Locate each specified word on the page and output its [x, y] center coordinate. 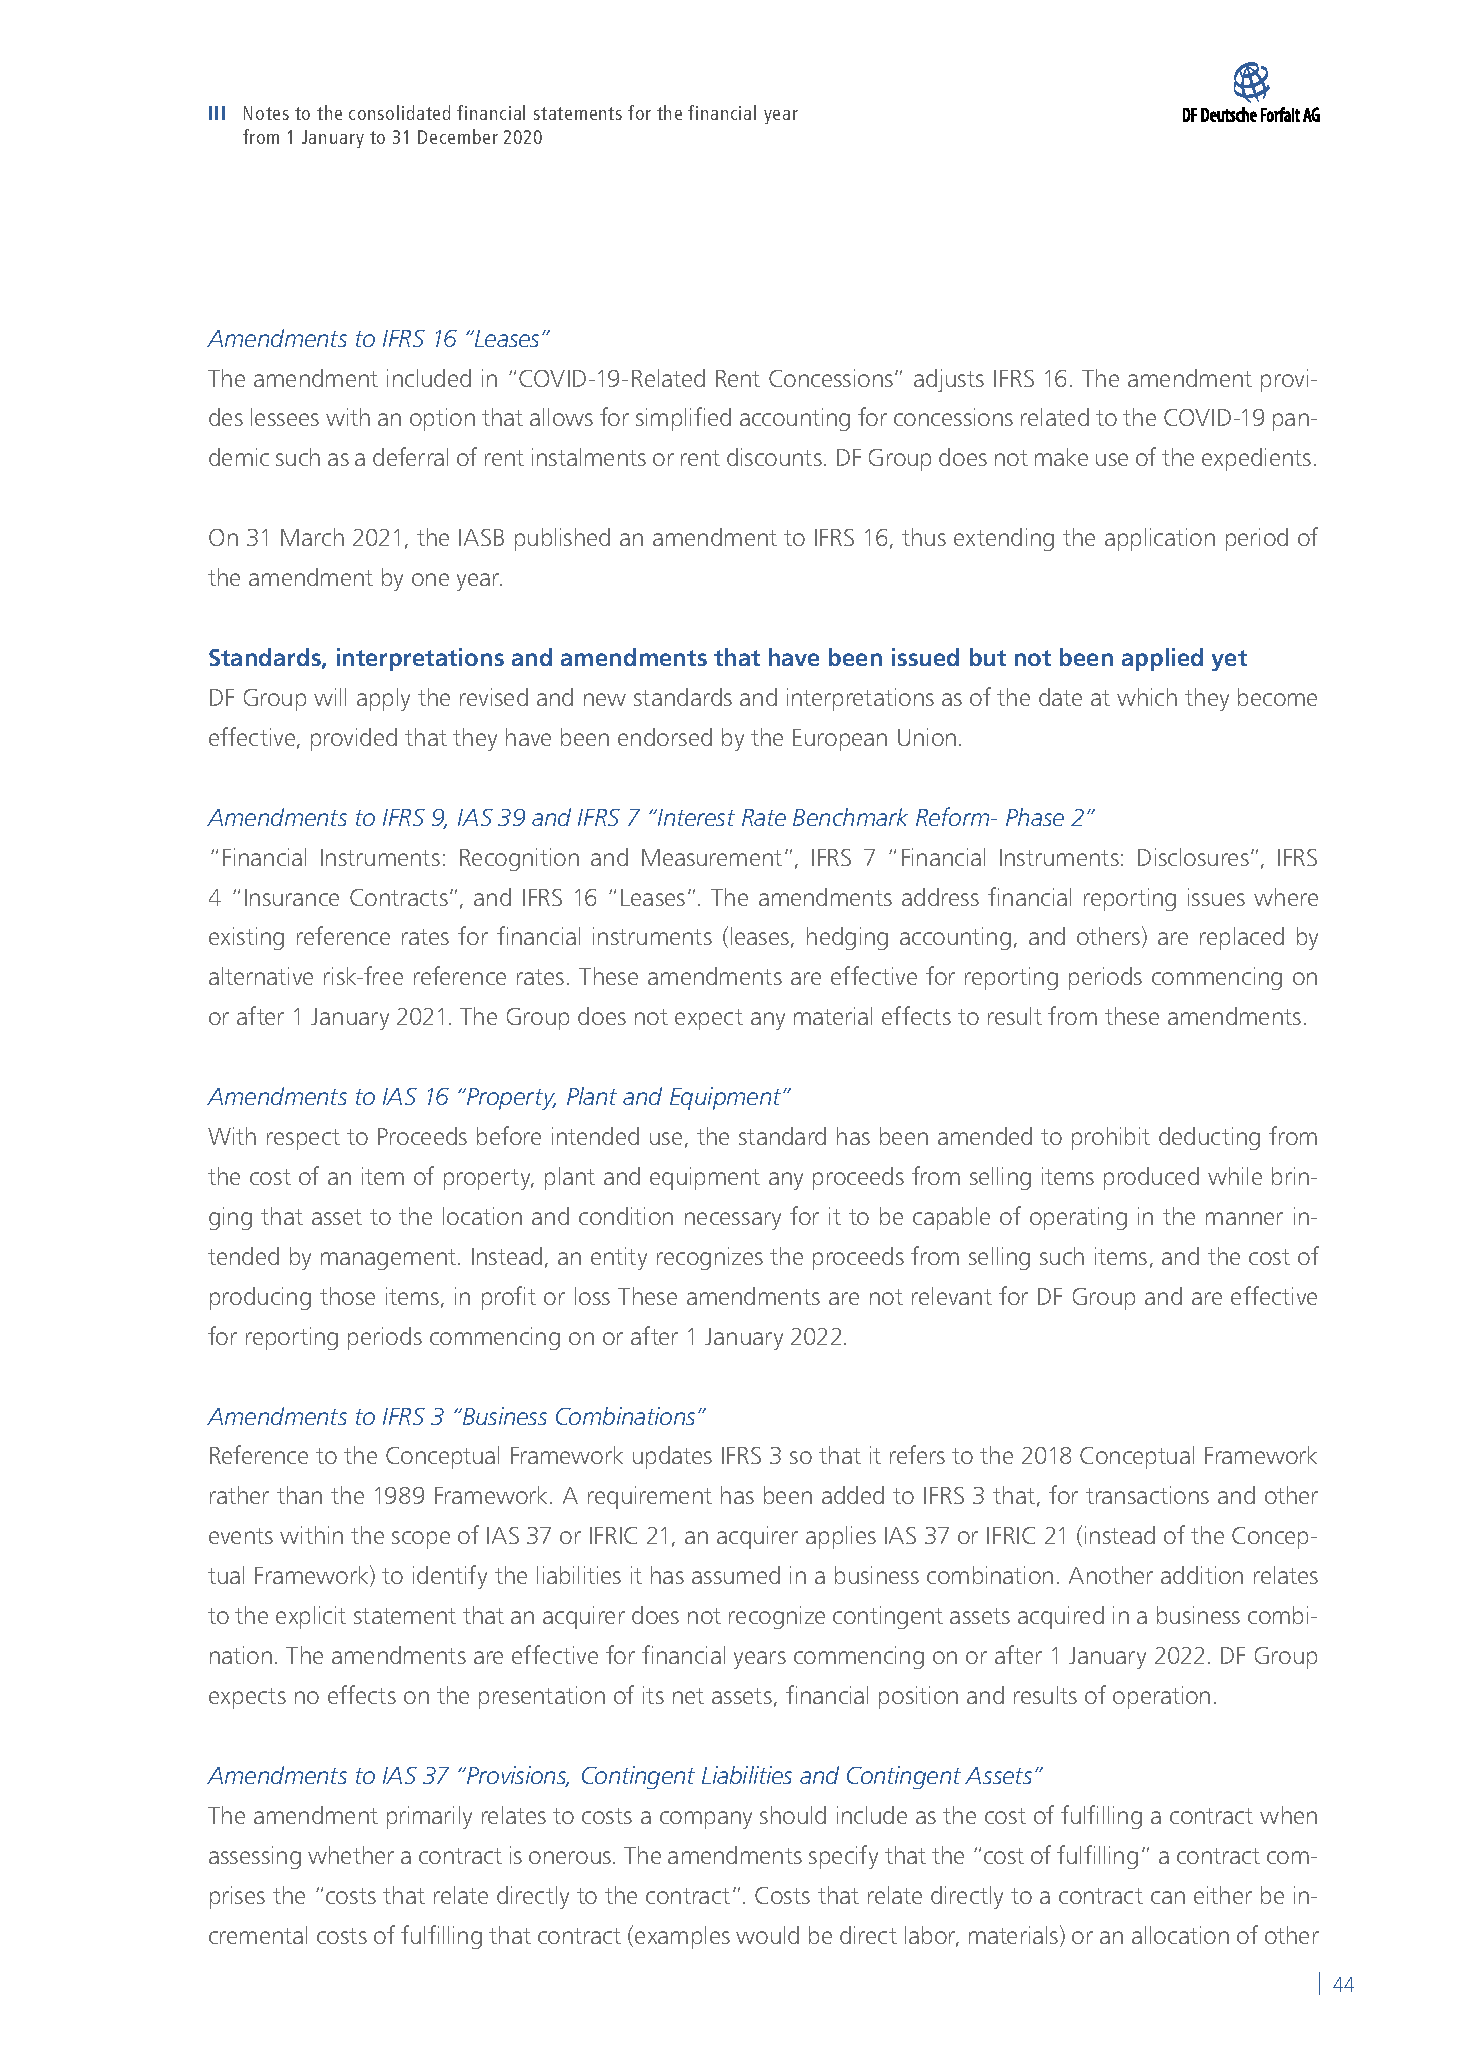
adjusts [949, 380]
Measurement [712, 857]
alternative [261, 976]
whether [351, 1855]
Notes [266, 113]
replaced [1242, 938]
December [458, 136]
